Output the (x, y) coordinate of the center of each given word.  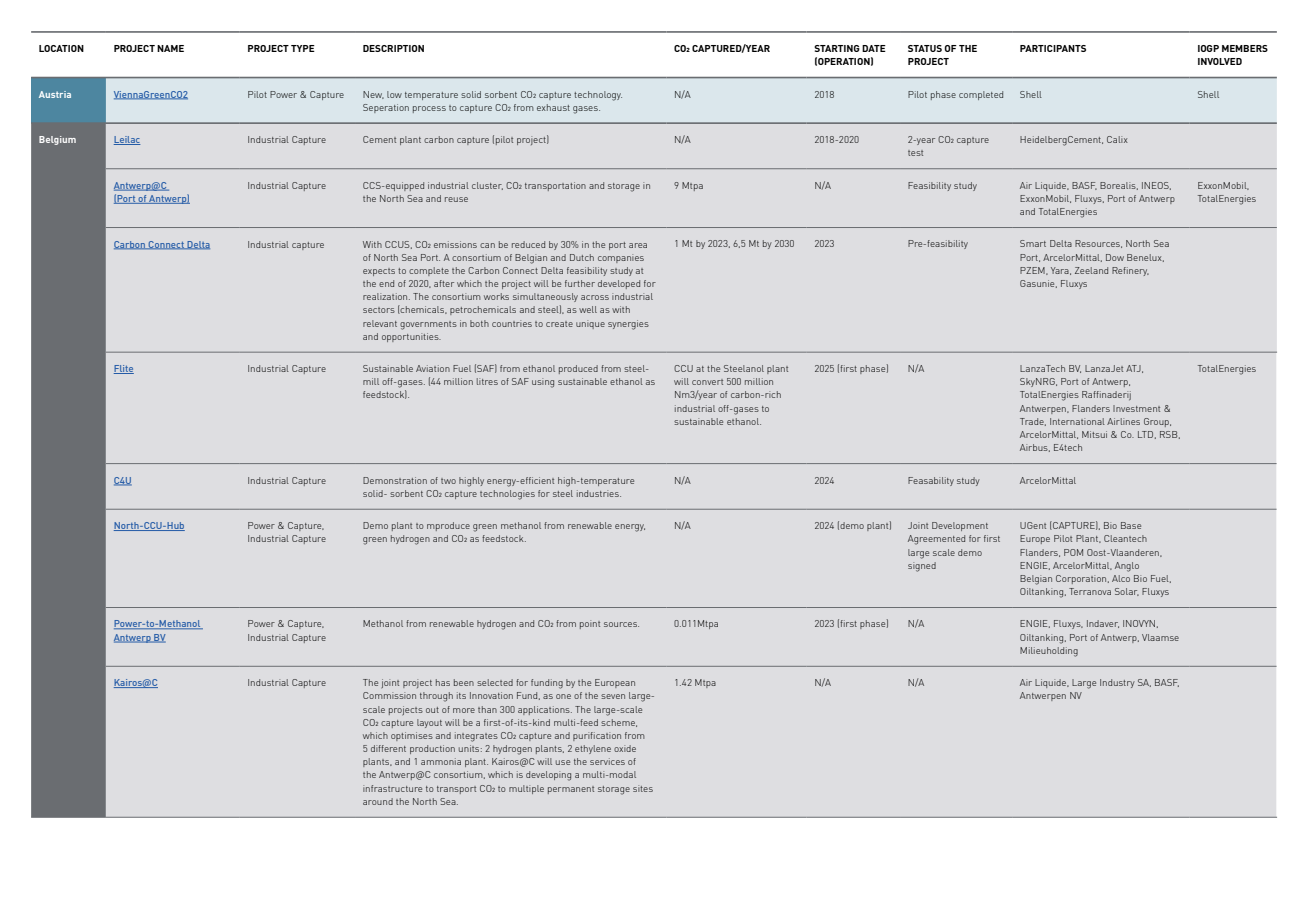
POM (1073, 552)
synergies (628, 325)
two (448, 481)
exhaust (553, 107)
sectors (379, 310)
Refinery (1130, 271)
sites (643, 788)
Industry (1117, 683)
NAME (170, 48)
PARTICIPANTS (1053, 48)
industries (599, 493)
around (378, 801)
